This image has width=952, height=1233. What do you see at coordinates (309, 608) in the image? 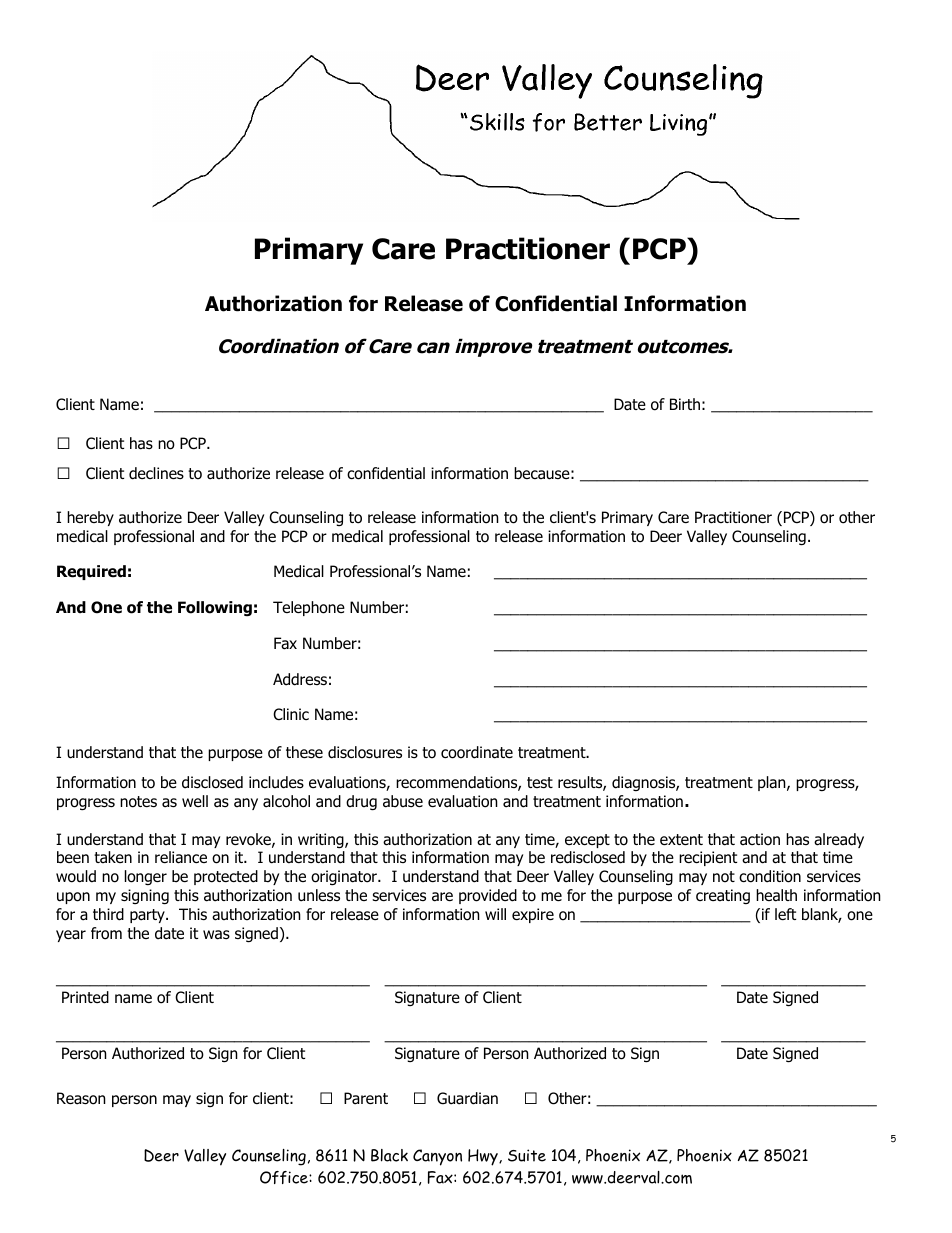
I see `Telephone` at bounding box center [309, 608].
